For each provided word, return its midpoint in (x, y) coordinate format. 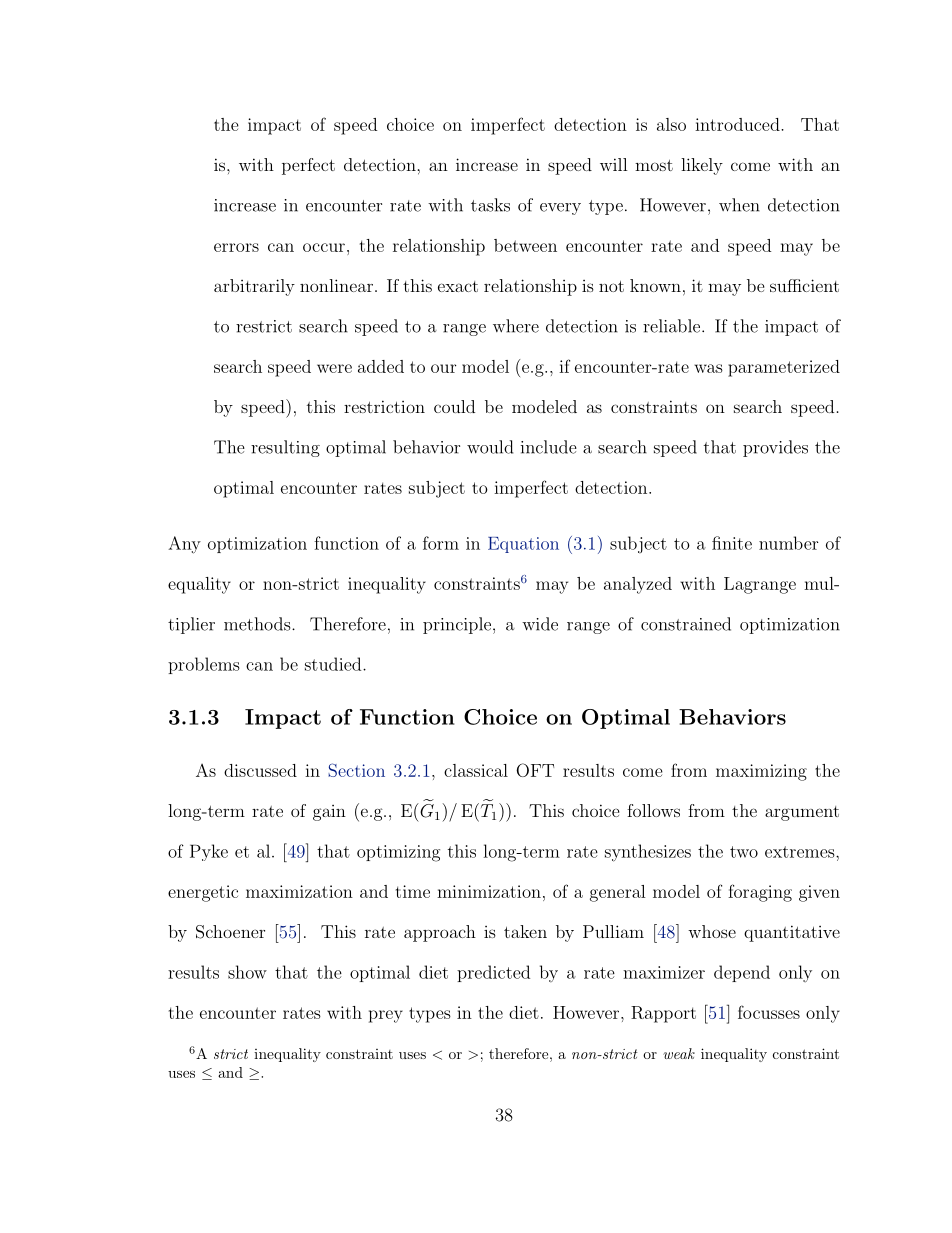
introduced (738, 124)
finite (732, 543)
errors (236, 247)
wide (540, 624)
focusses (769, 1012)
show (247, 972)
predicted (493, 973)
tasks (490, 205)
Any (184, 545)
